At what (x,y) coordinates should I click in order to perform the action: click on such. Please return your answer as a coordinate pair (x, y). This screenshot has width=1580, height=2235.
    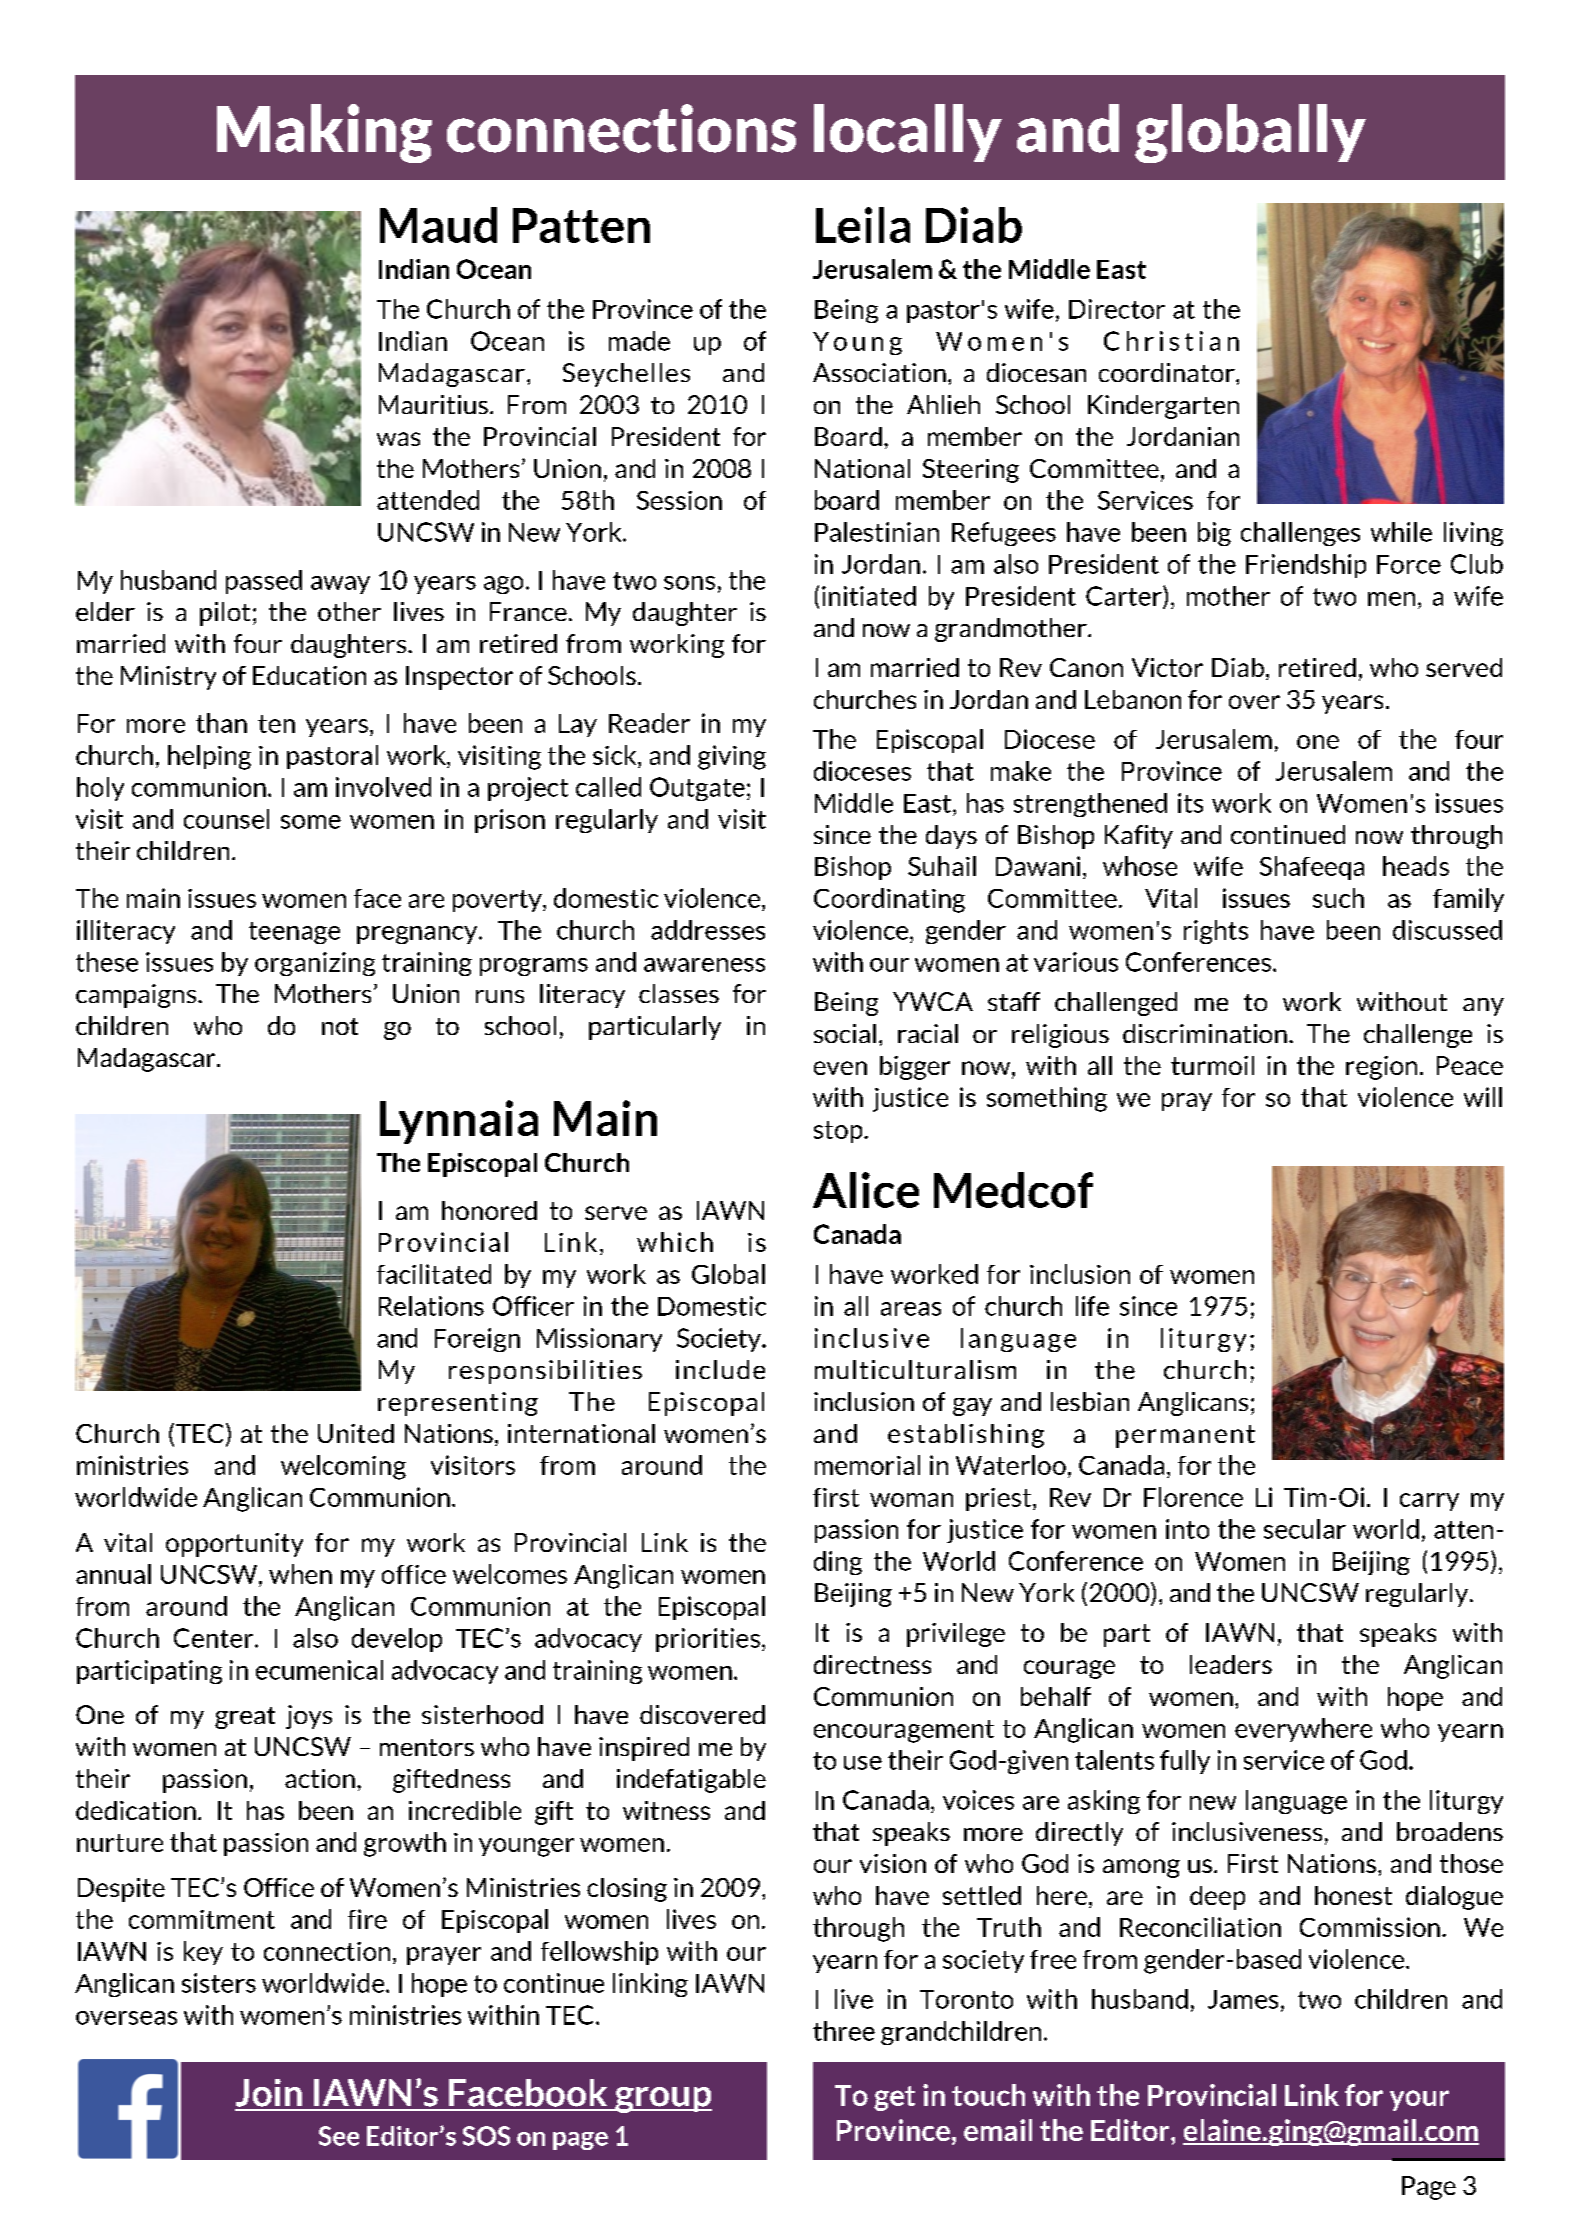
    Looking at the image, I should click on (1338, 898).
